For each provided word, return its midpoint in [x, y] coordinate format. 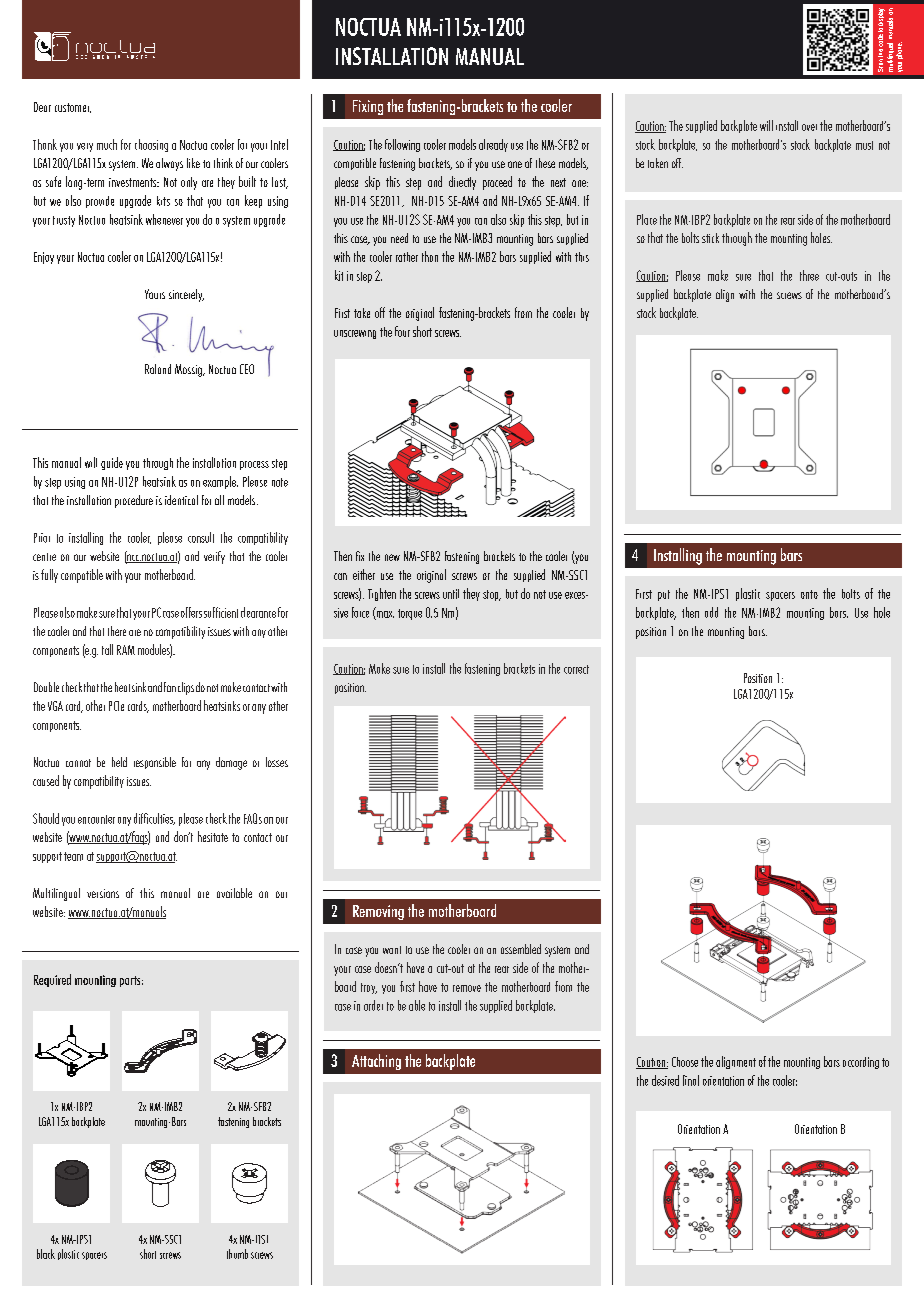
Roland [158, 369]
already [493, 145]
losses [277, 762]
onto [809, 594]
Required [52, 980]
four [402, 331]
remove [467, 988]
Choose [685, 1062]
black [46, 1254]
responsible [155, 763]
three [809, 275]
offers [191, 612]
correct [576, 669]
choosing [151, 145]
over [809, 127]
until [451, 594]
